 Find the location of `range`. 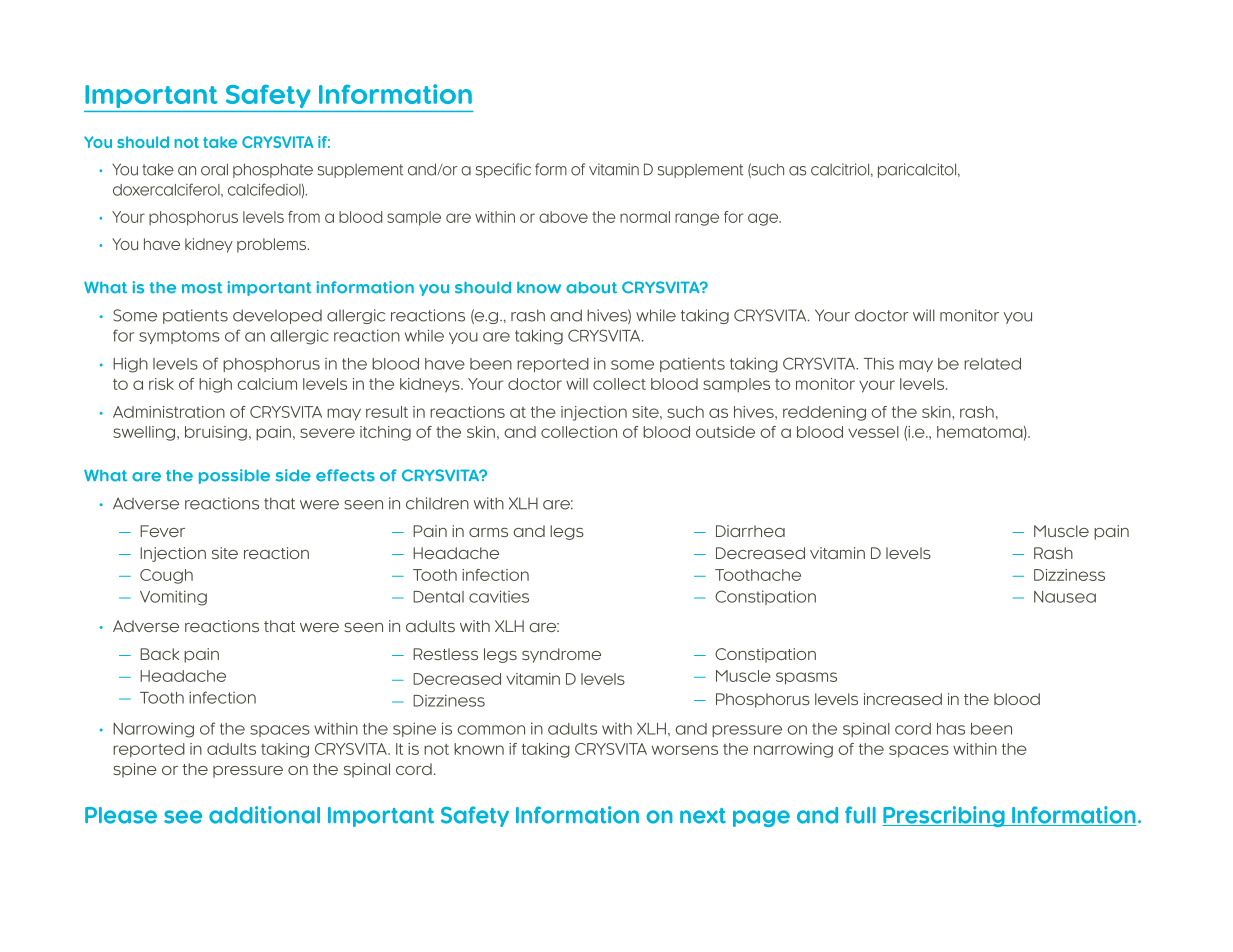

range is located at coordinates (697, 219).
